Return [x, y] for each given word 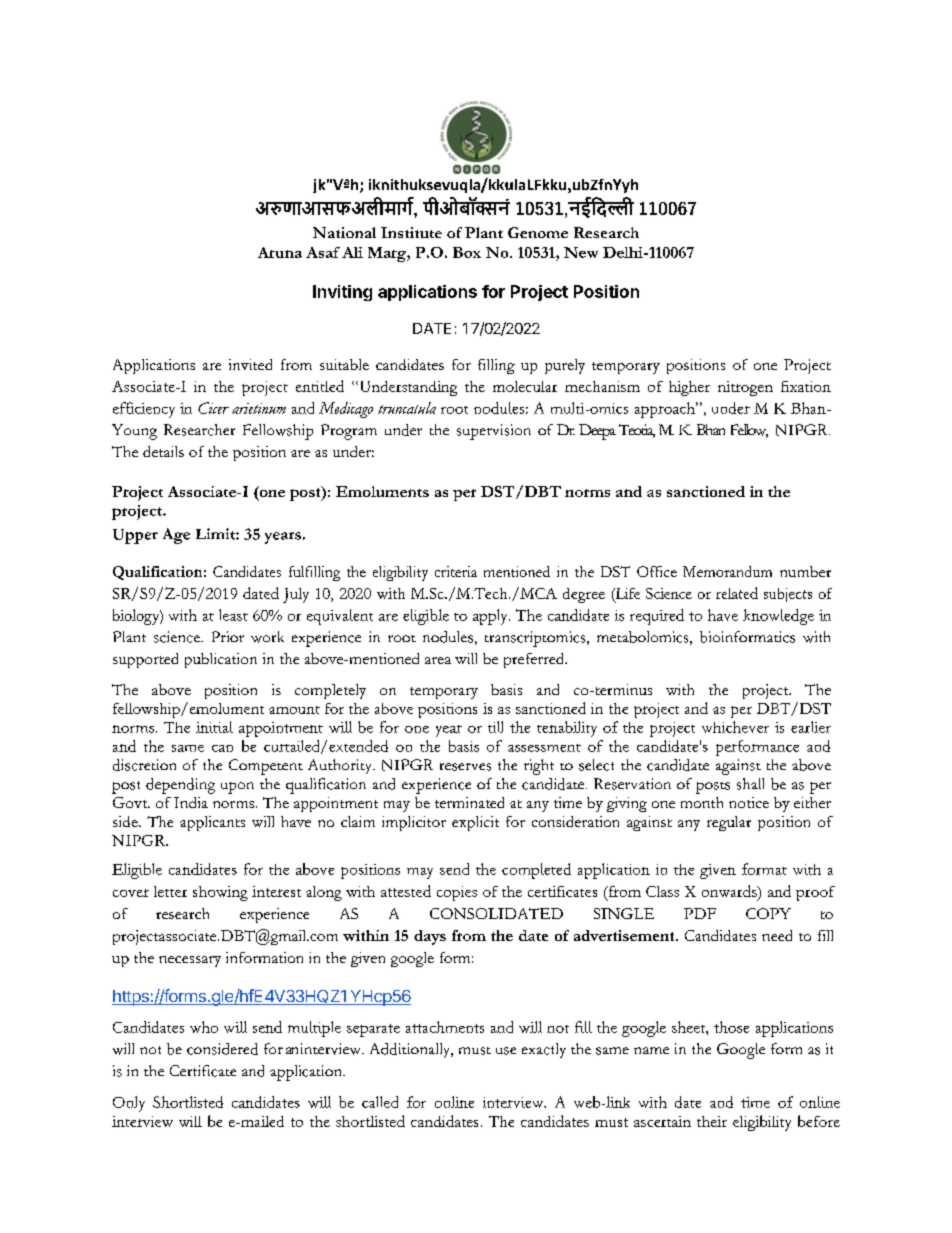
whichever [735, 727]
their [712, 1121]
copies [457, 893]
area [438, 660]
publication [221, 660]
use [506, 1051]
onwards [730, 891]
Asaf [323, 252]
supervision [494, 432]
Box [467, 252]
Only [129, 1104]
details [163, 451]
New [581, 252]
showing [220, 893]
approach [666, 410]
